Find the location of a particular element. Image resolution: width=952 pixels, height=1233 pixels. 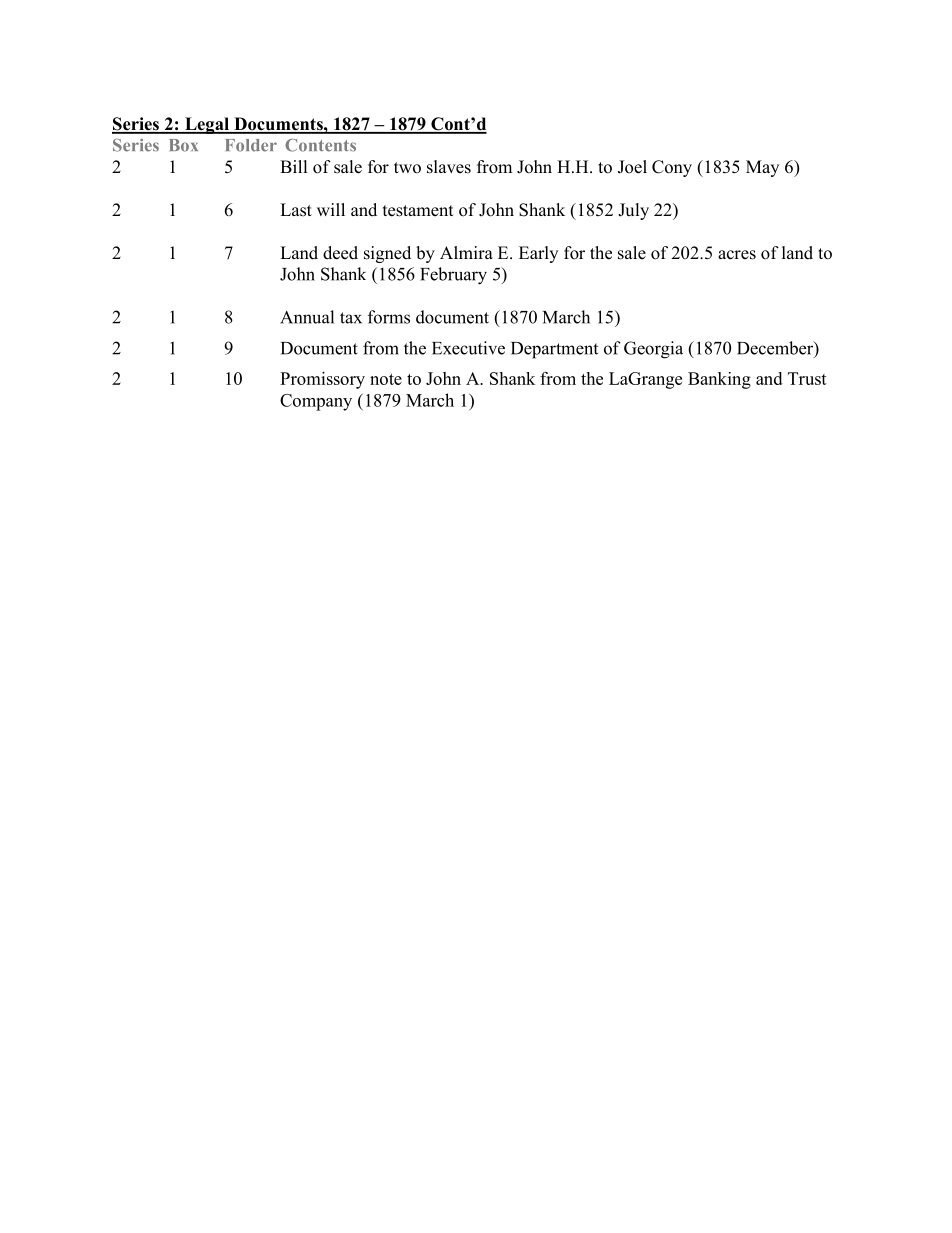

note is located at coordinates (386, 379).
